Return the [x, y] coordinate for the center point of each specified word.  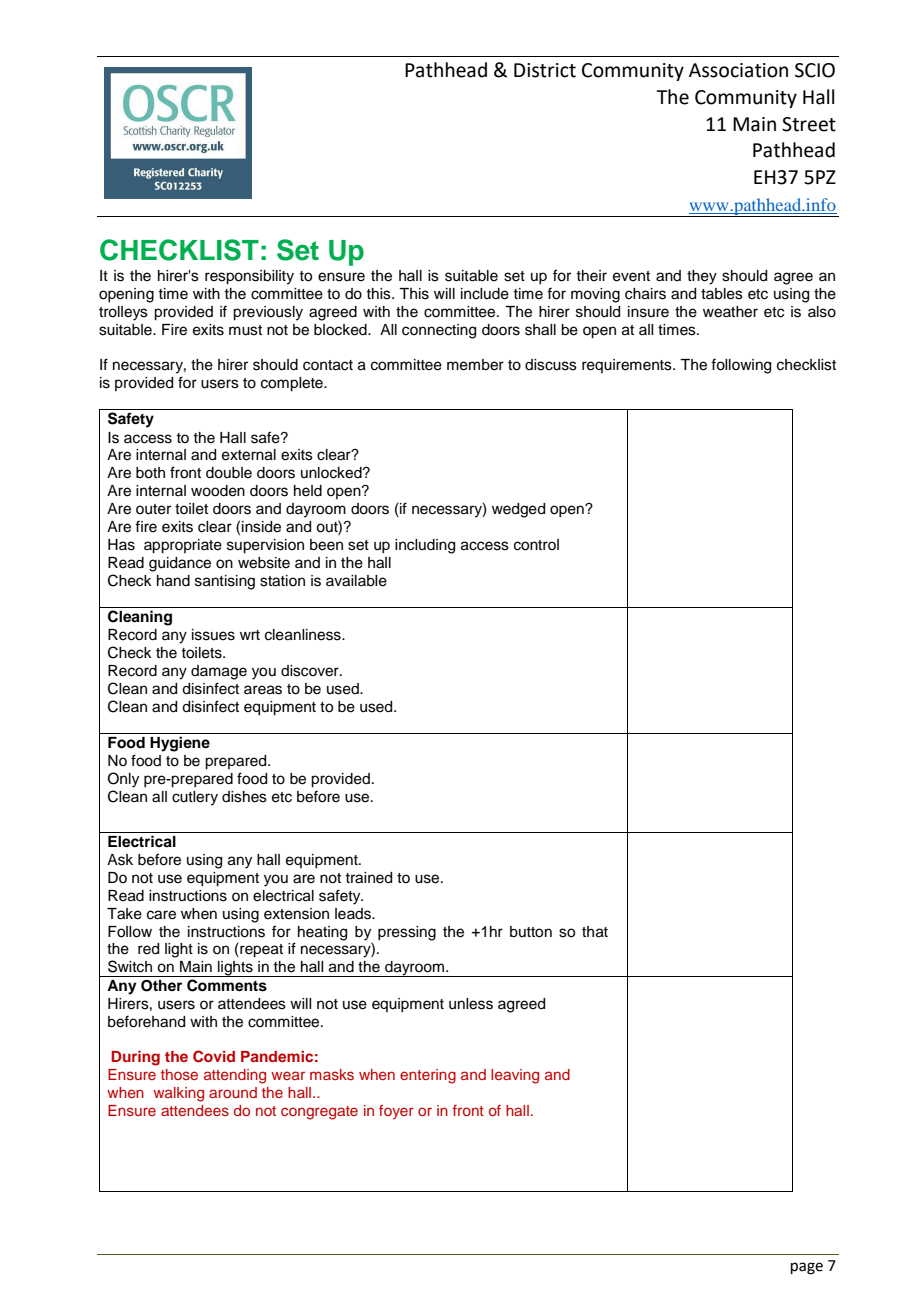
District [545, 70]
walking [178, 1094]
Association [738, 70]
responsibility [249, 277]
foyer [396, 1112]
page [807, 1268]
